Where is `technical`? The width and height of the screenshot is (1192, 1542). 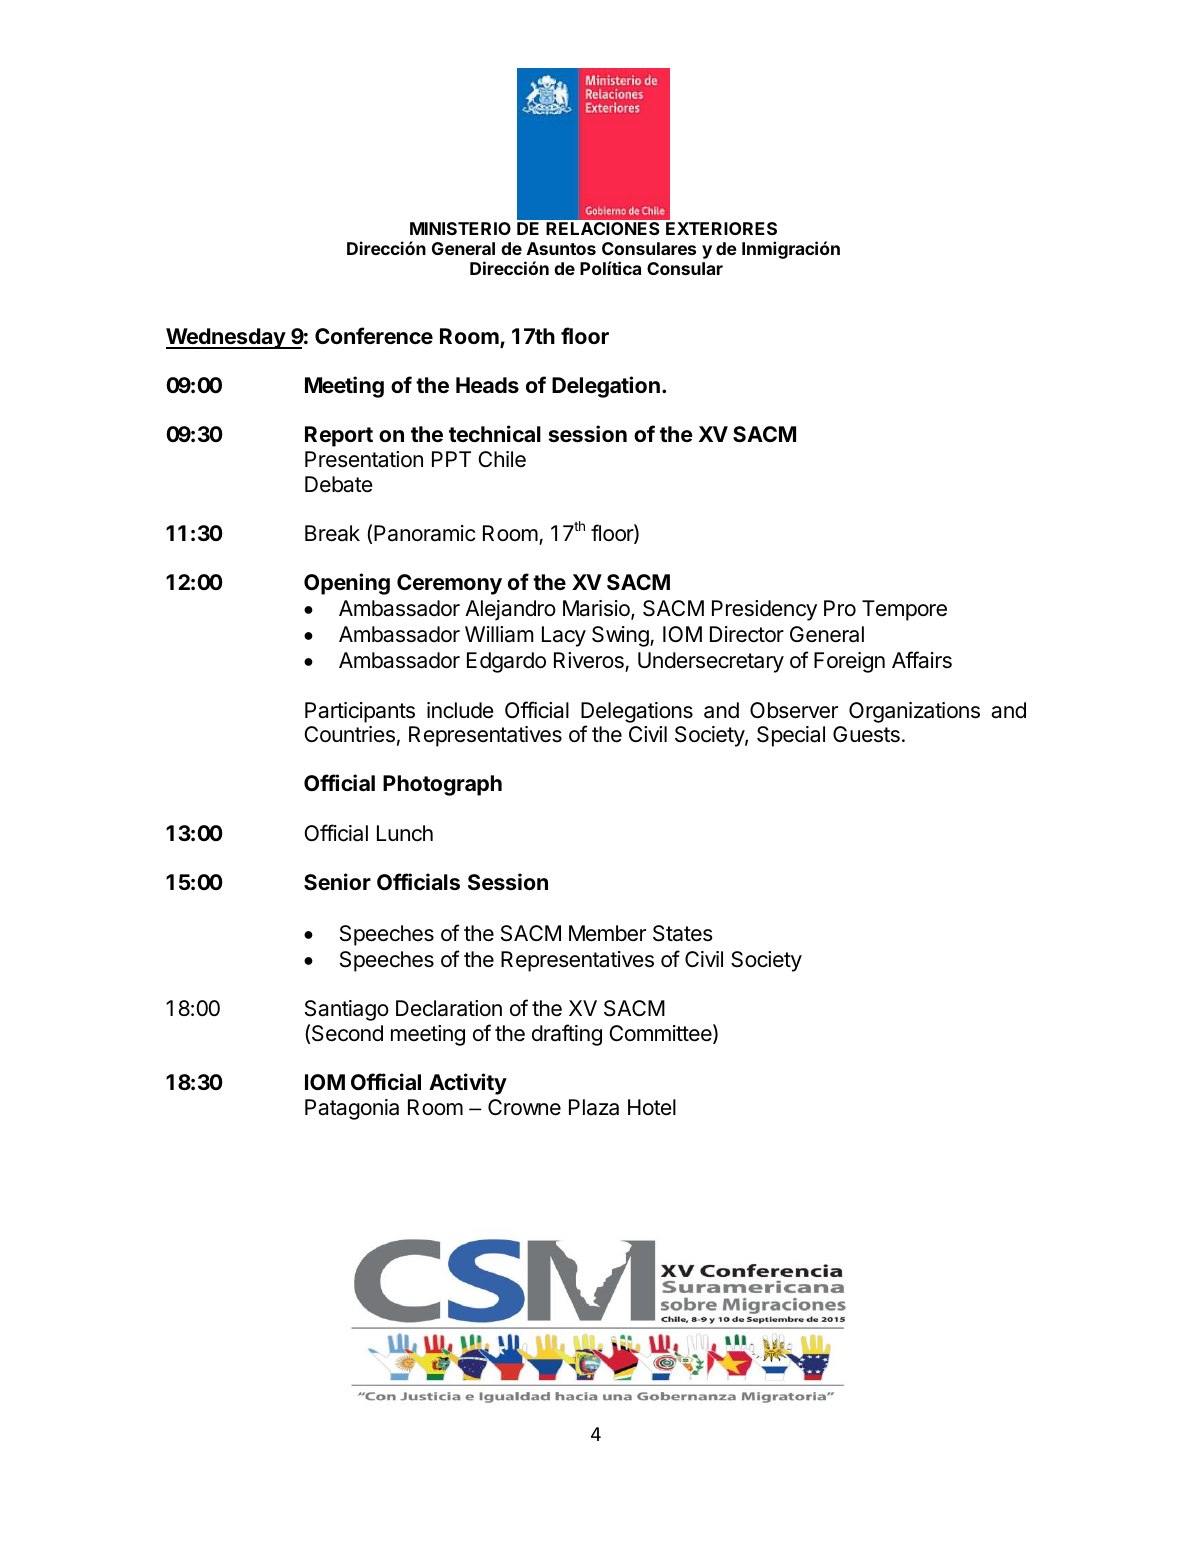 technical is located at coordinates (495, 433).
